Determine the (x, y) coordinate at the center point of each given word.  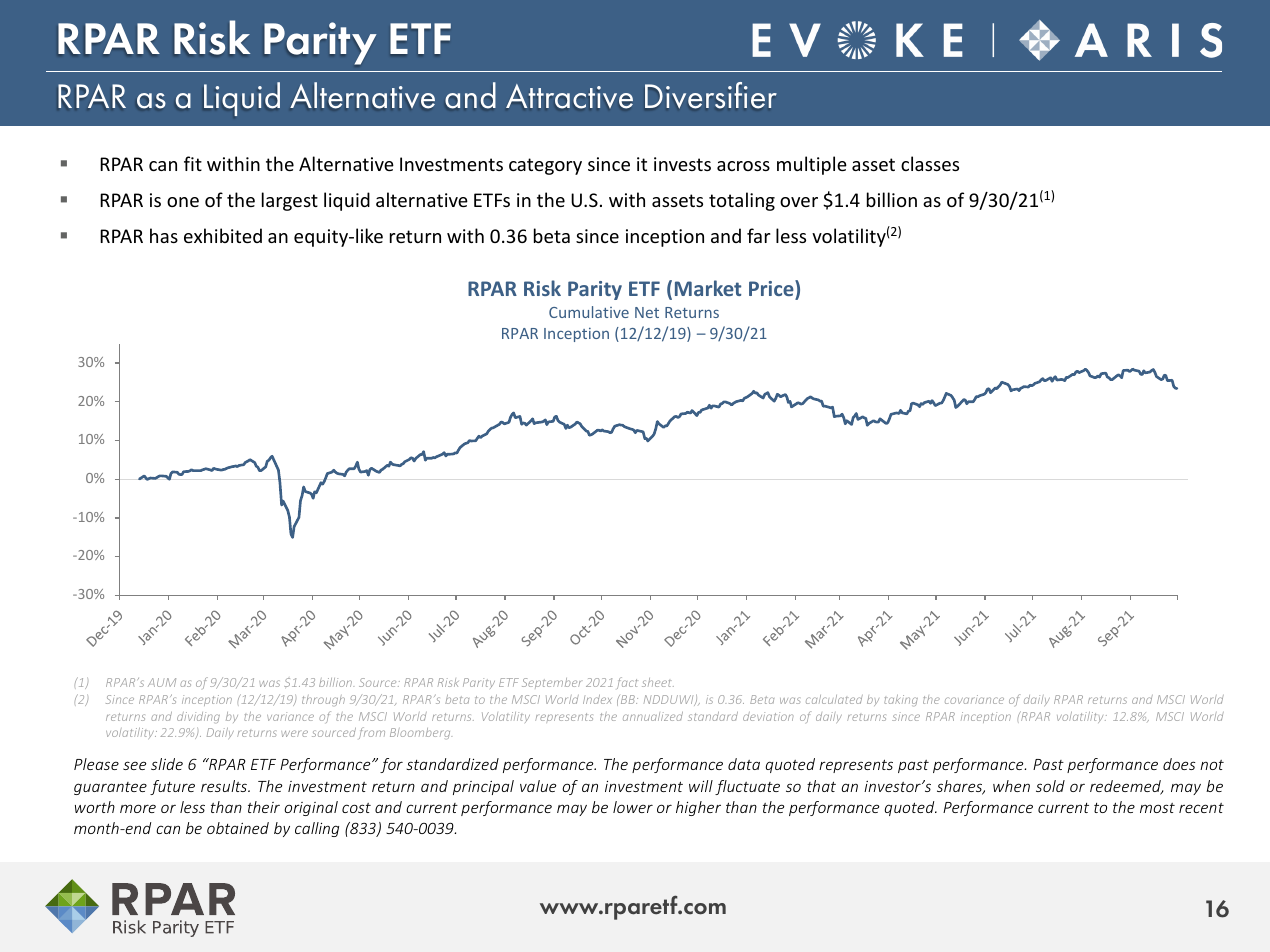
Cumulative (589, 312)
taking (901, 700)
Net (647, 312)
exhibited (223, 235)
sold (1050, 786)
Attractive (569, 96)
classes (930, 163)
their (264, 807)
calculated (834, 699)
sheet (658, 682)
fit (193, 163)
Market (708, 288)
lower (633, 807)
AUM (162, 682)
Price (772, 289)
